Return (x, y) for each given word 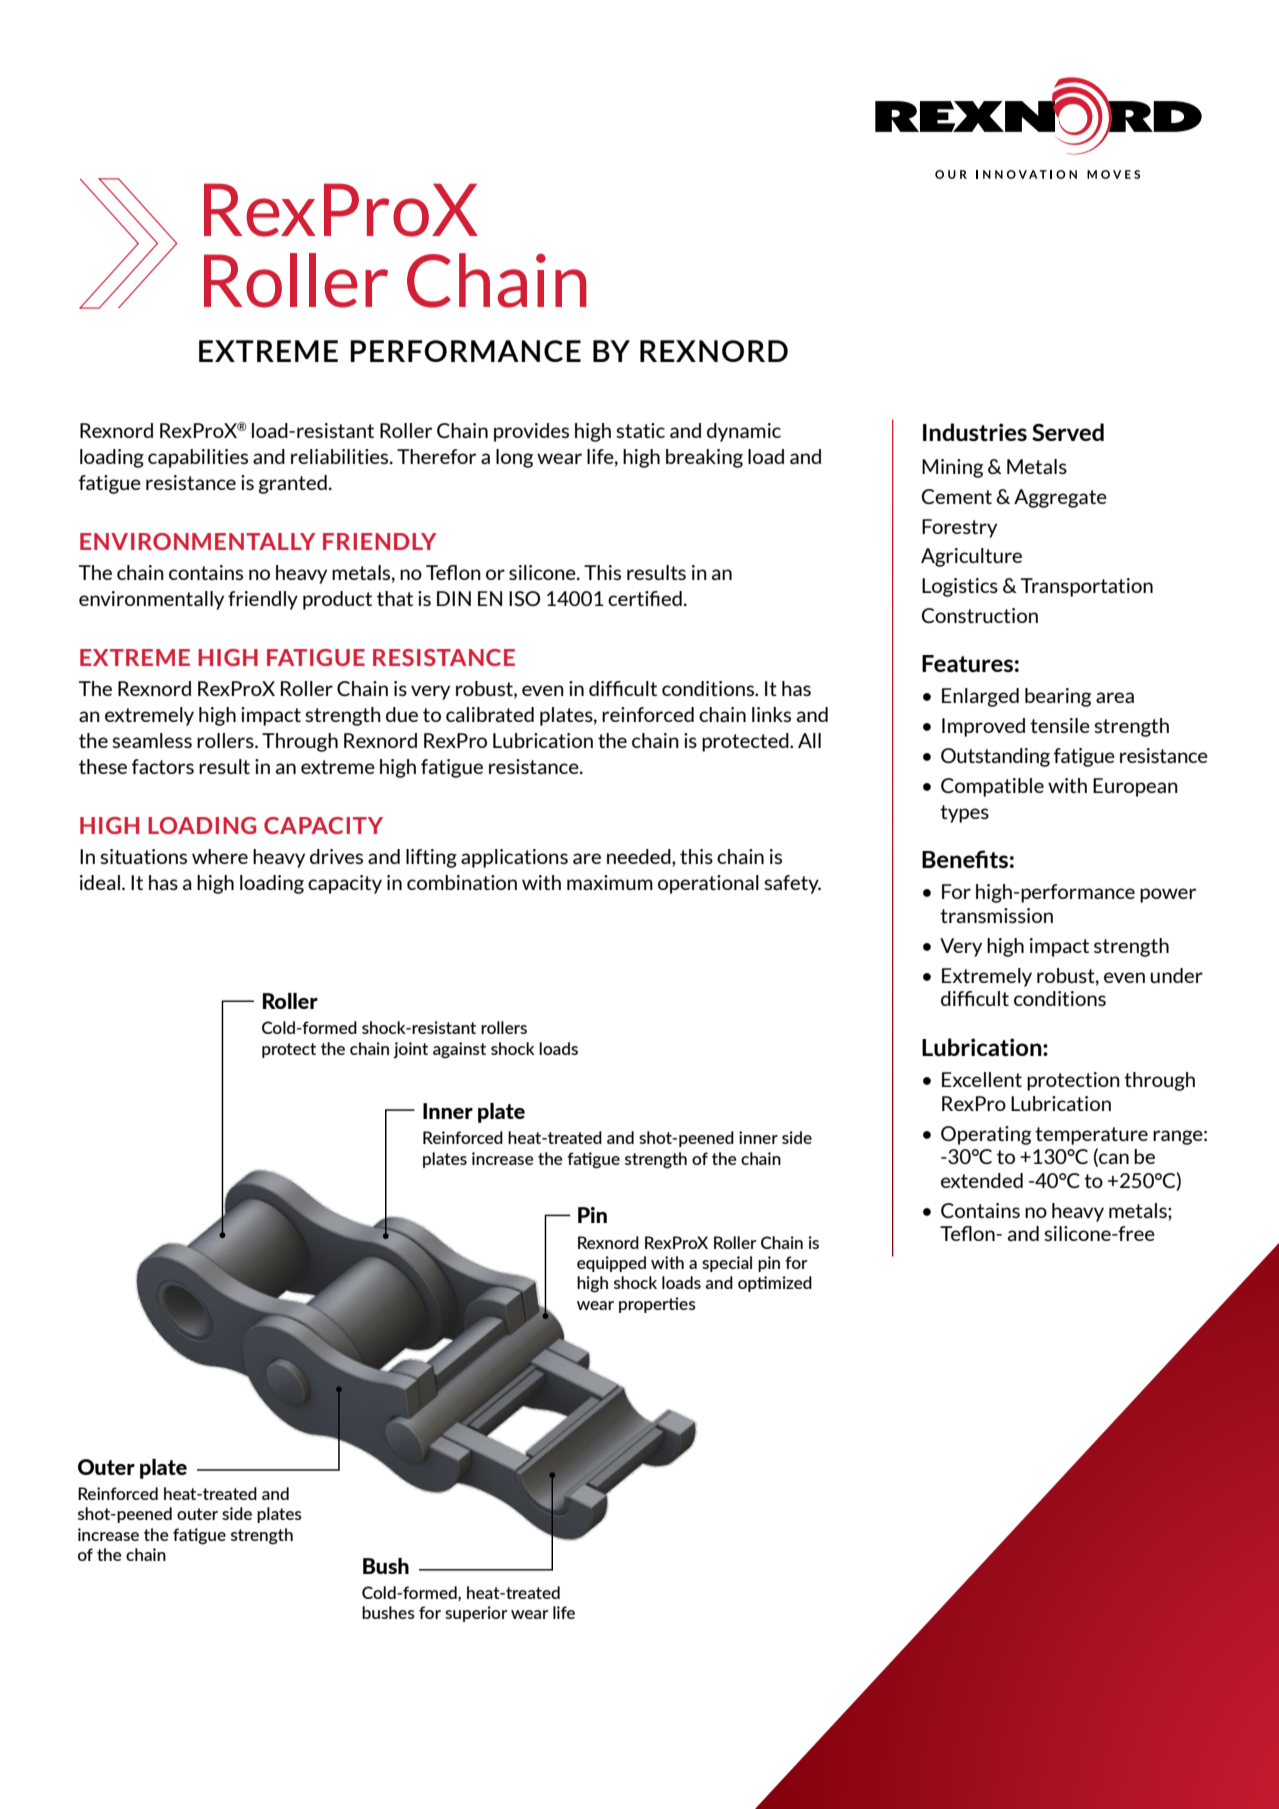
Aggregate (1060, 498)
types (964, 814)
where (220, 856)
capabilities (198, 458)
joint (410, 1050)
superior (476, 1614)
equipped (611, 1264)
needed (640, 858)
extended (982, 1180)
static (640, 430)
